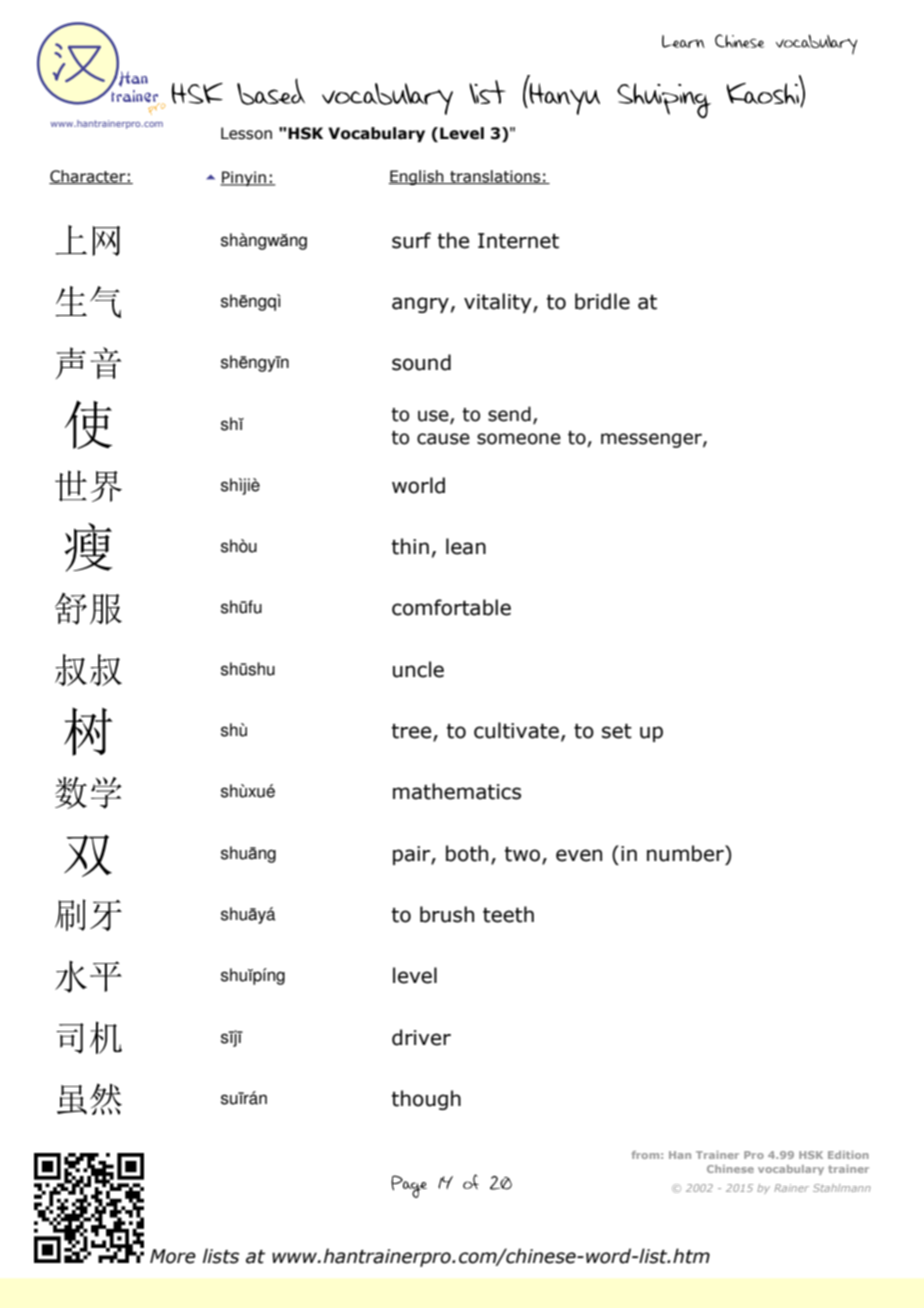 This document has width=924, height=1308. What do you see at coordinates (244, 178) in the document?
I see `Pinyin` at bounding box center [244, 178].
